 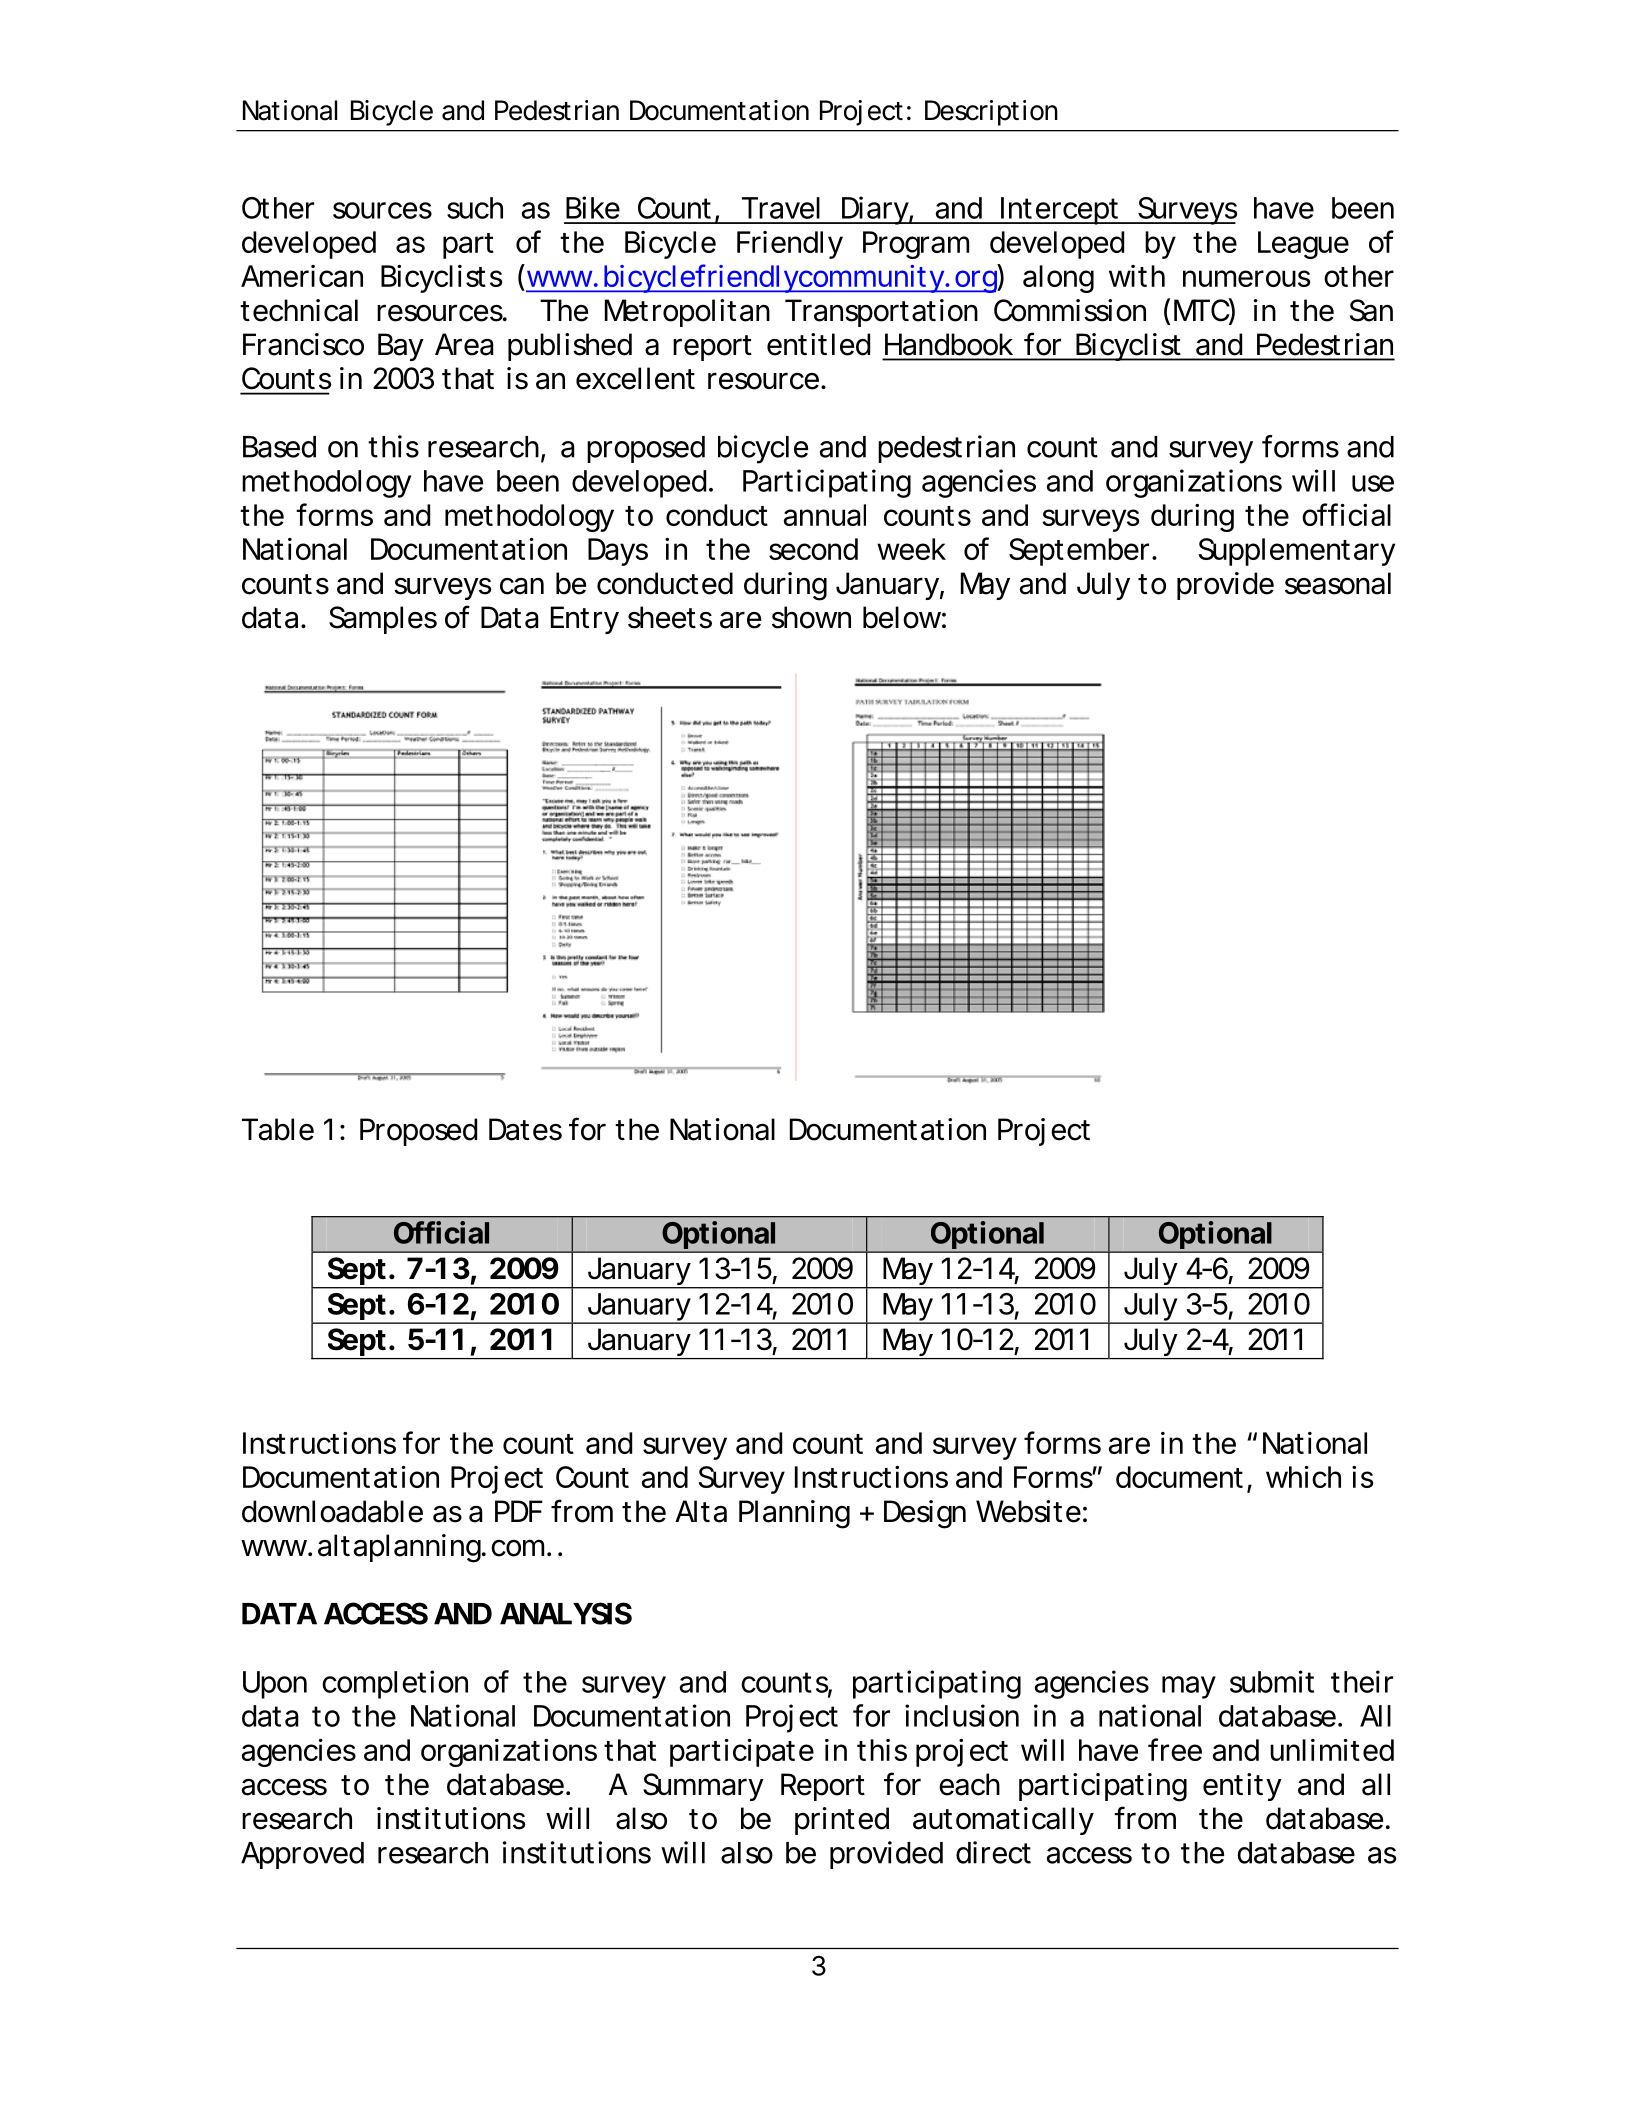 What do you see at coordinates (825, 515) in the screenshot?
I see `annual` at bounding box center [825, 515].
